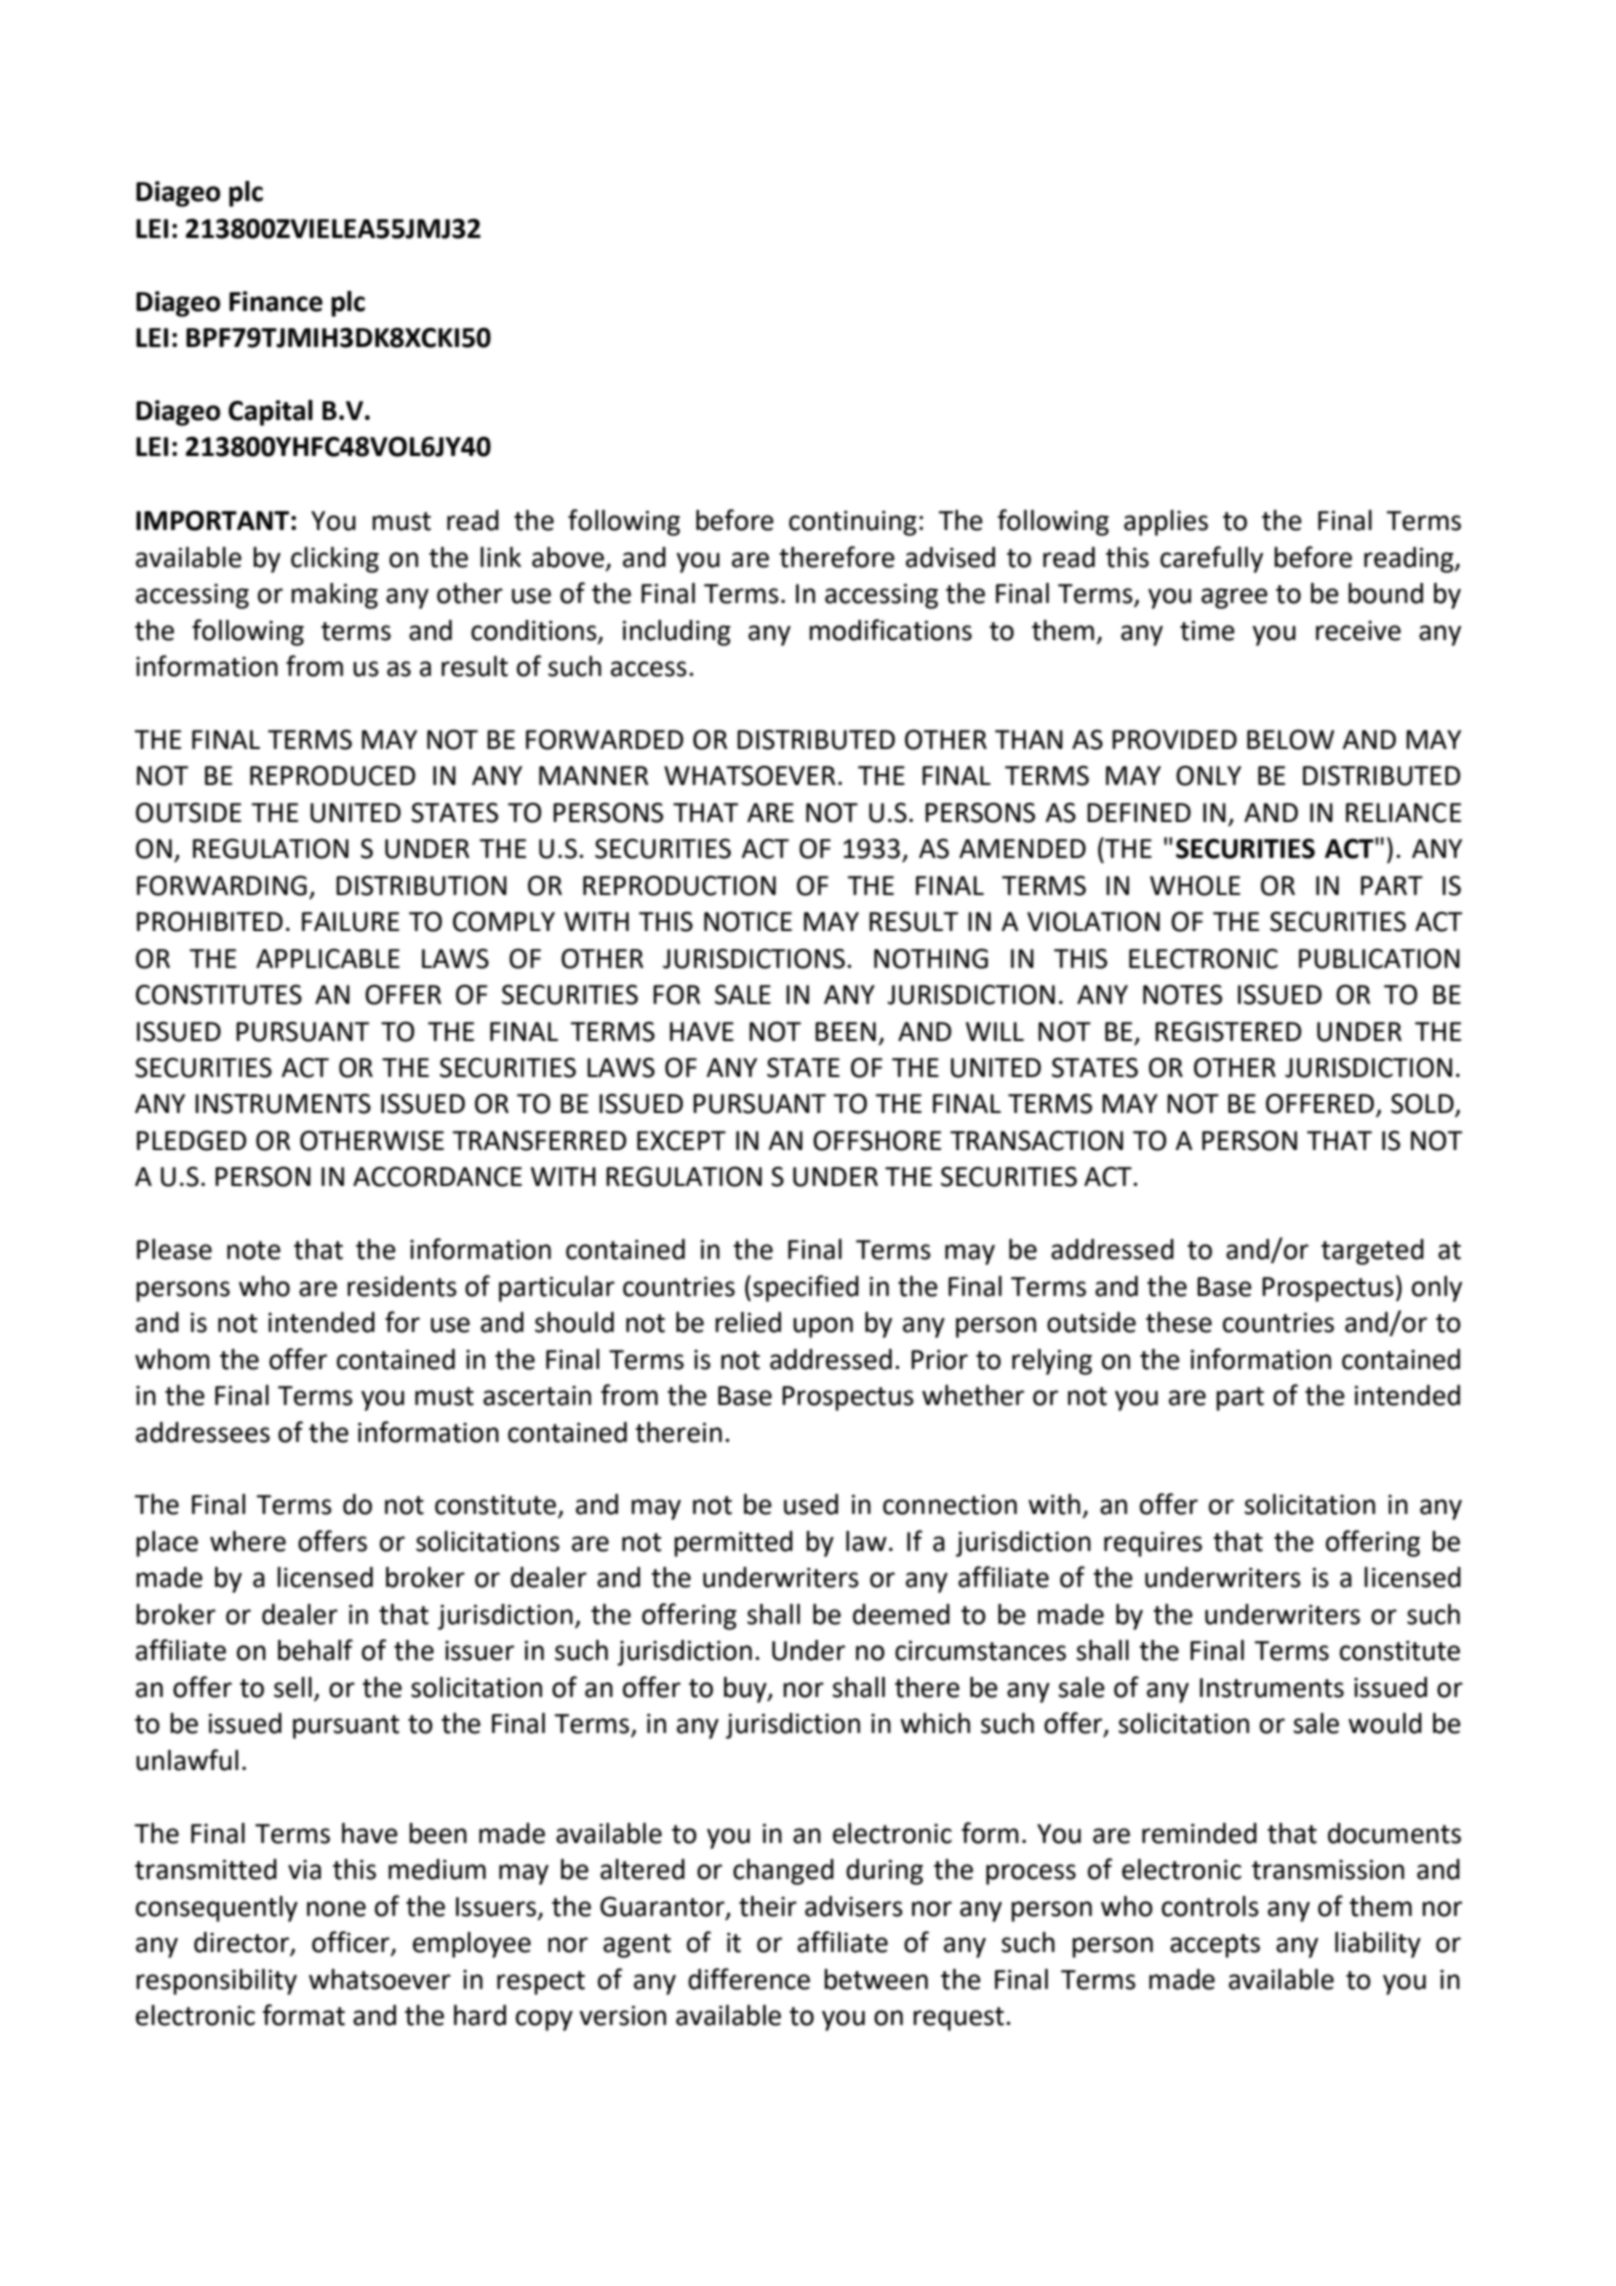 This screenshot has height=2286, width=1616. Describe the element at coordinates (352, 1943) in the screenshot. I see `officer` at that location.
